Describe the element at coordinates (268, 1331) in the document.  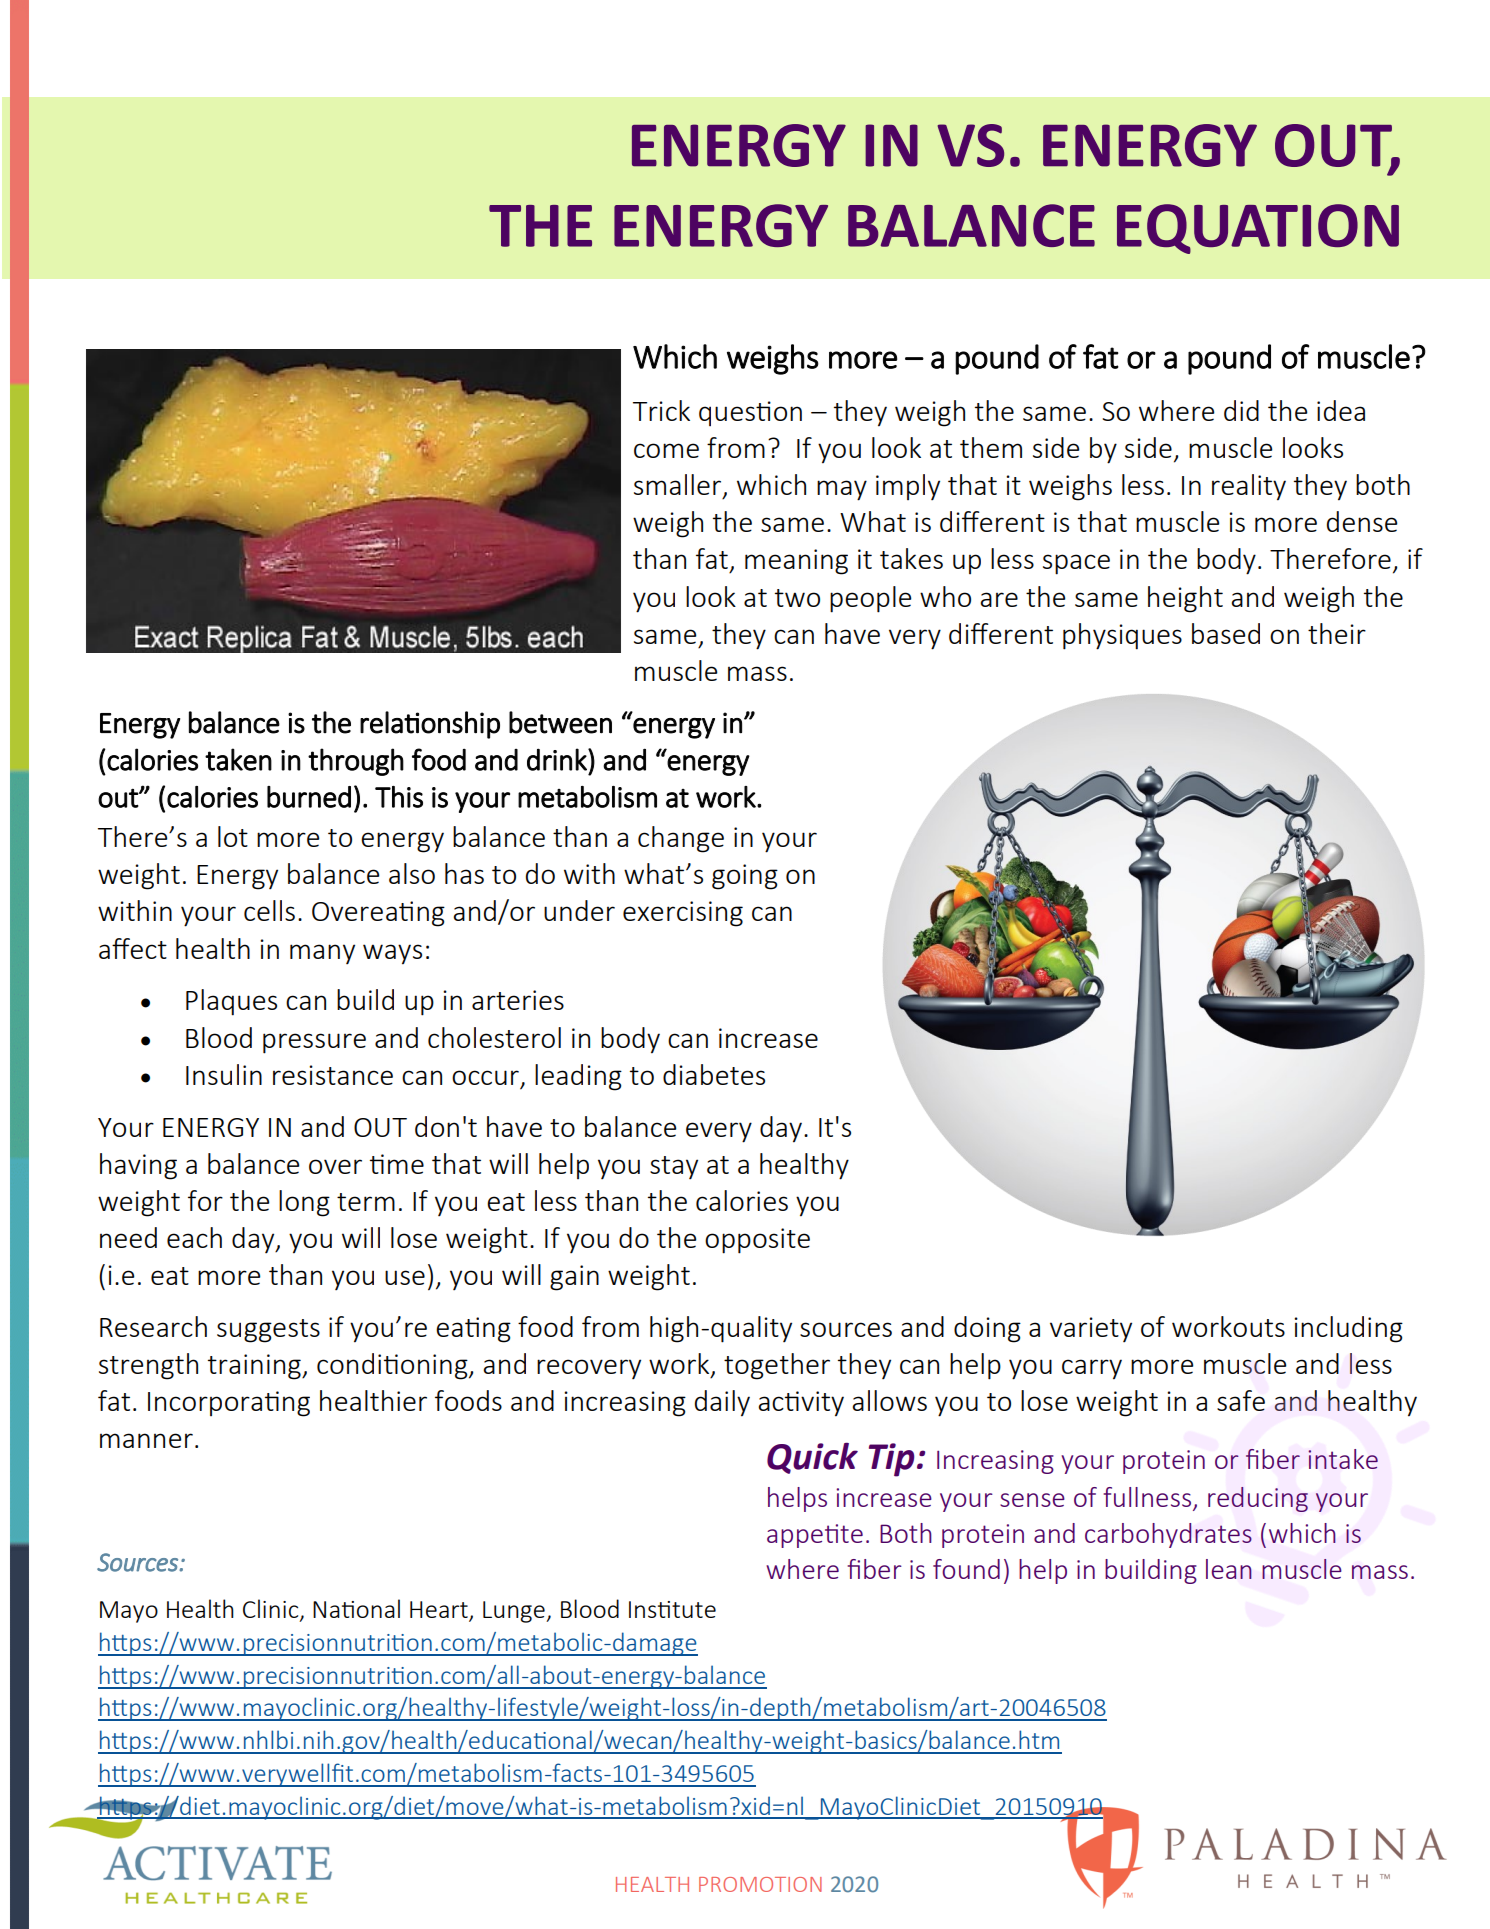
I see `suggests` at that location.
